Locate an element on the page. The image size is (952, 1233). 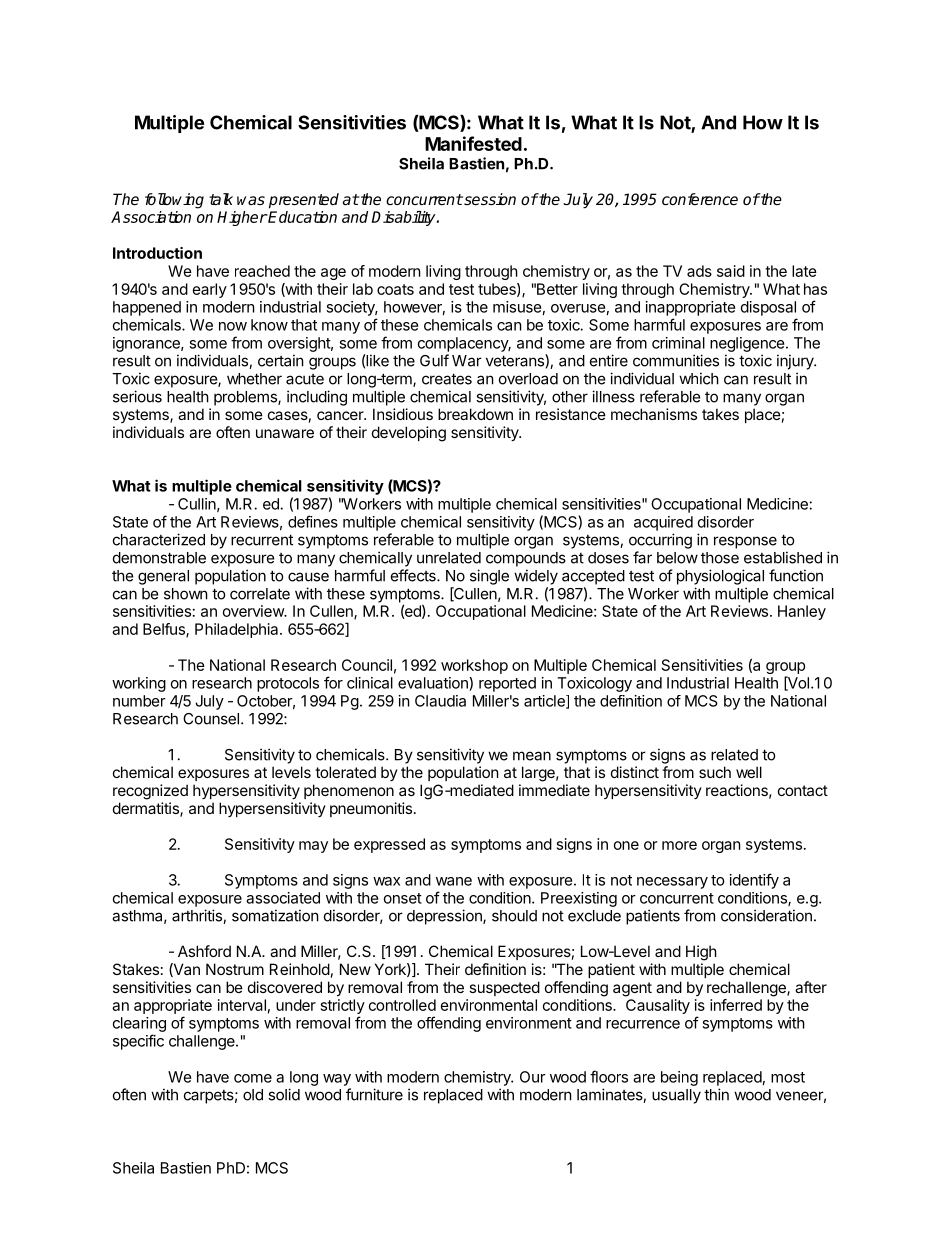
Manifested is located at coordinates (473, 143).
